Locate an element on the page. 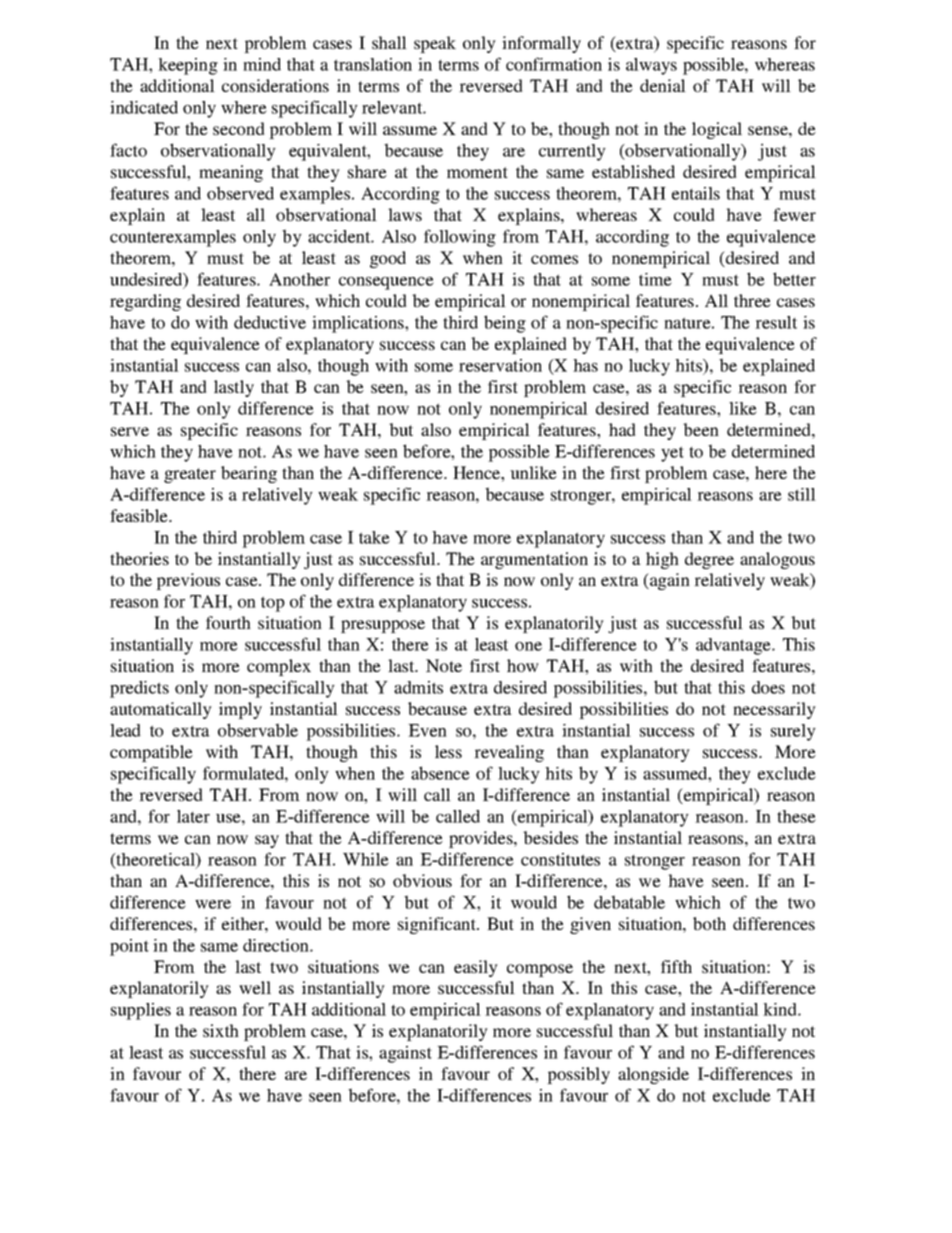  argumentation is located at coordinates (534, 560).
